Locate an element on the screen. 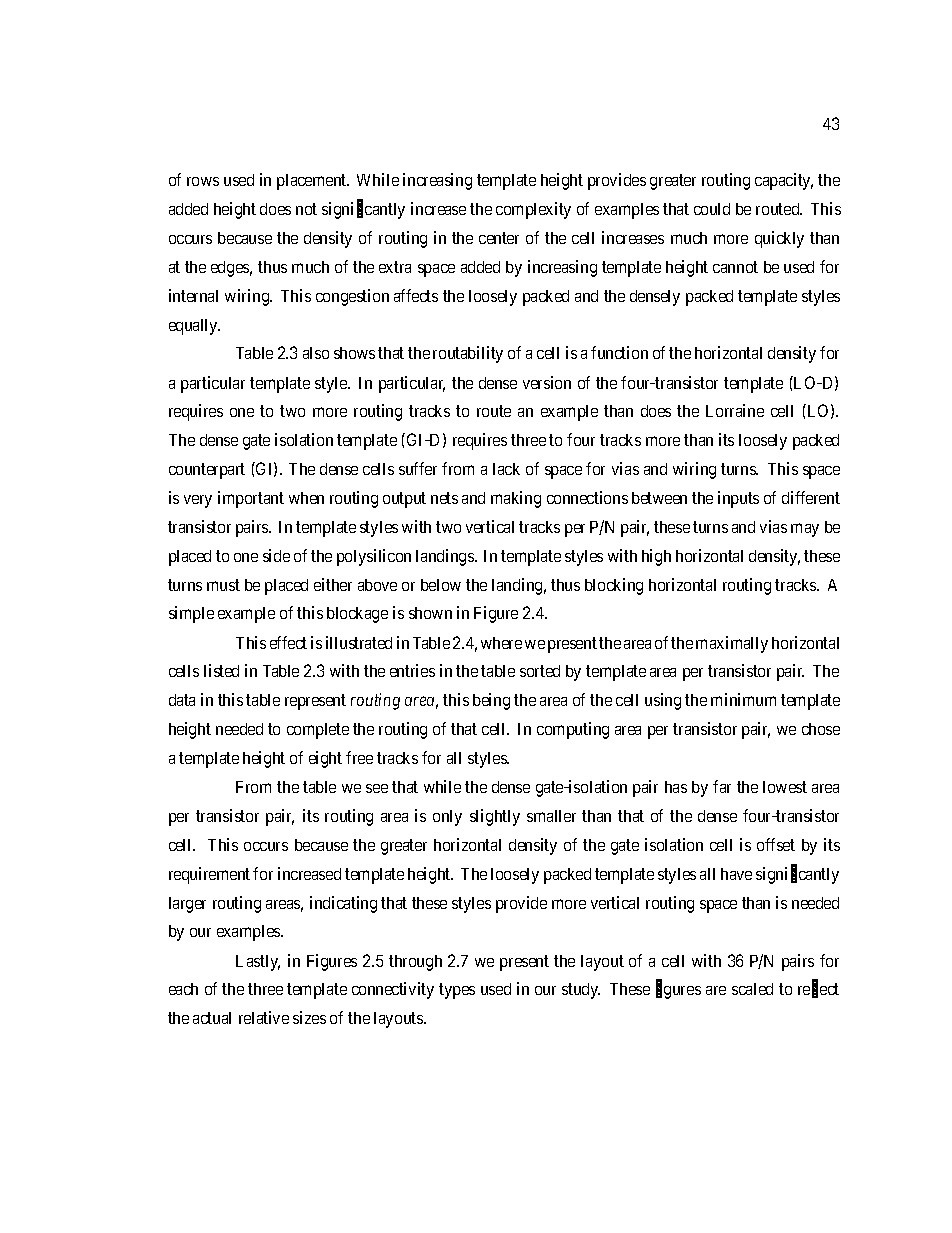 The image size is (952, 1233). making is located at coordinates (516, 499).
